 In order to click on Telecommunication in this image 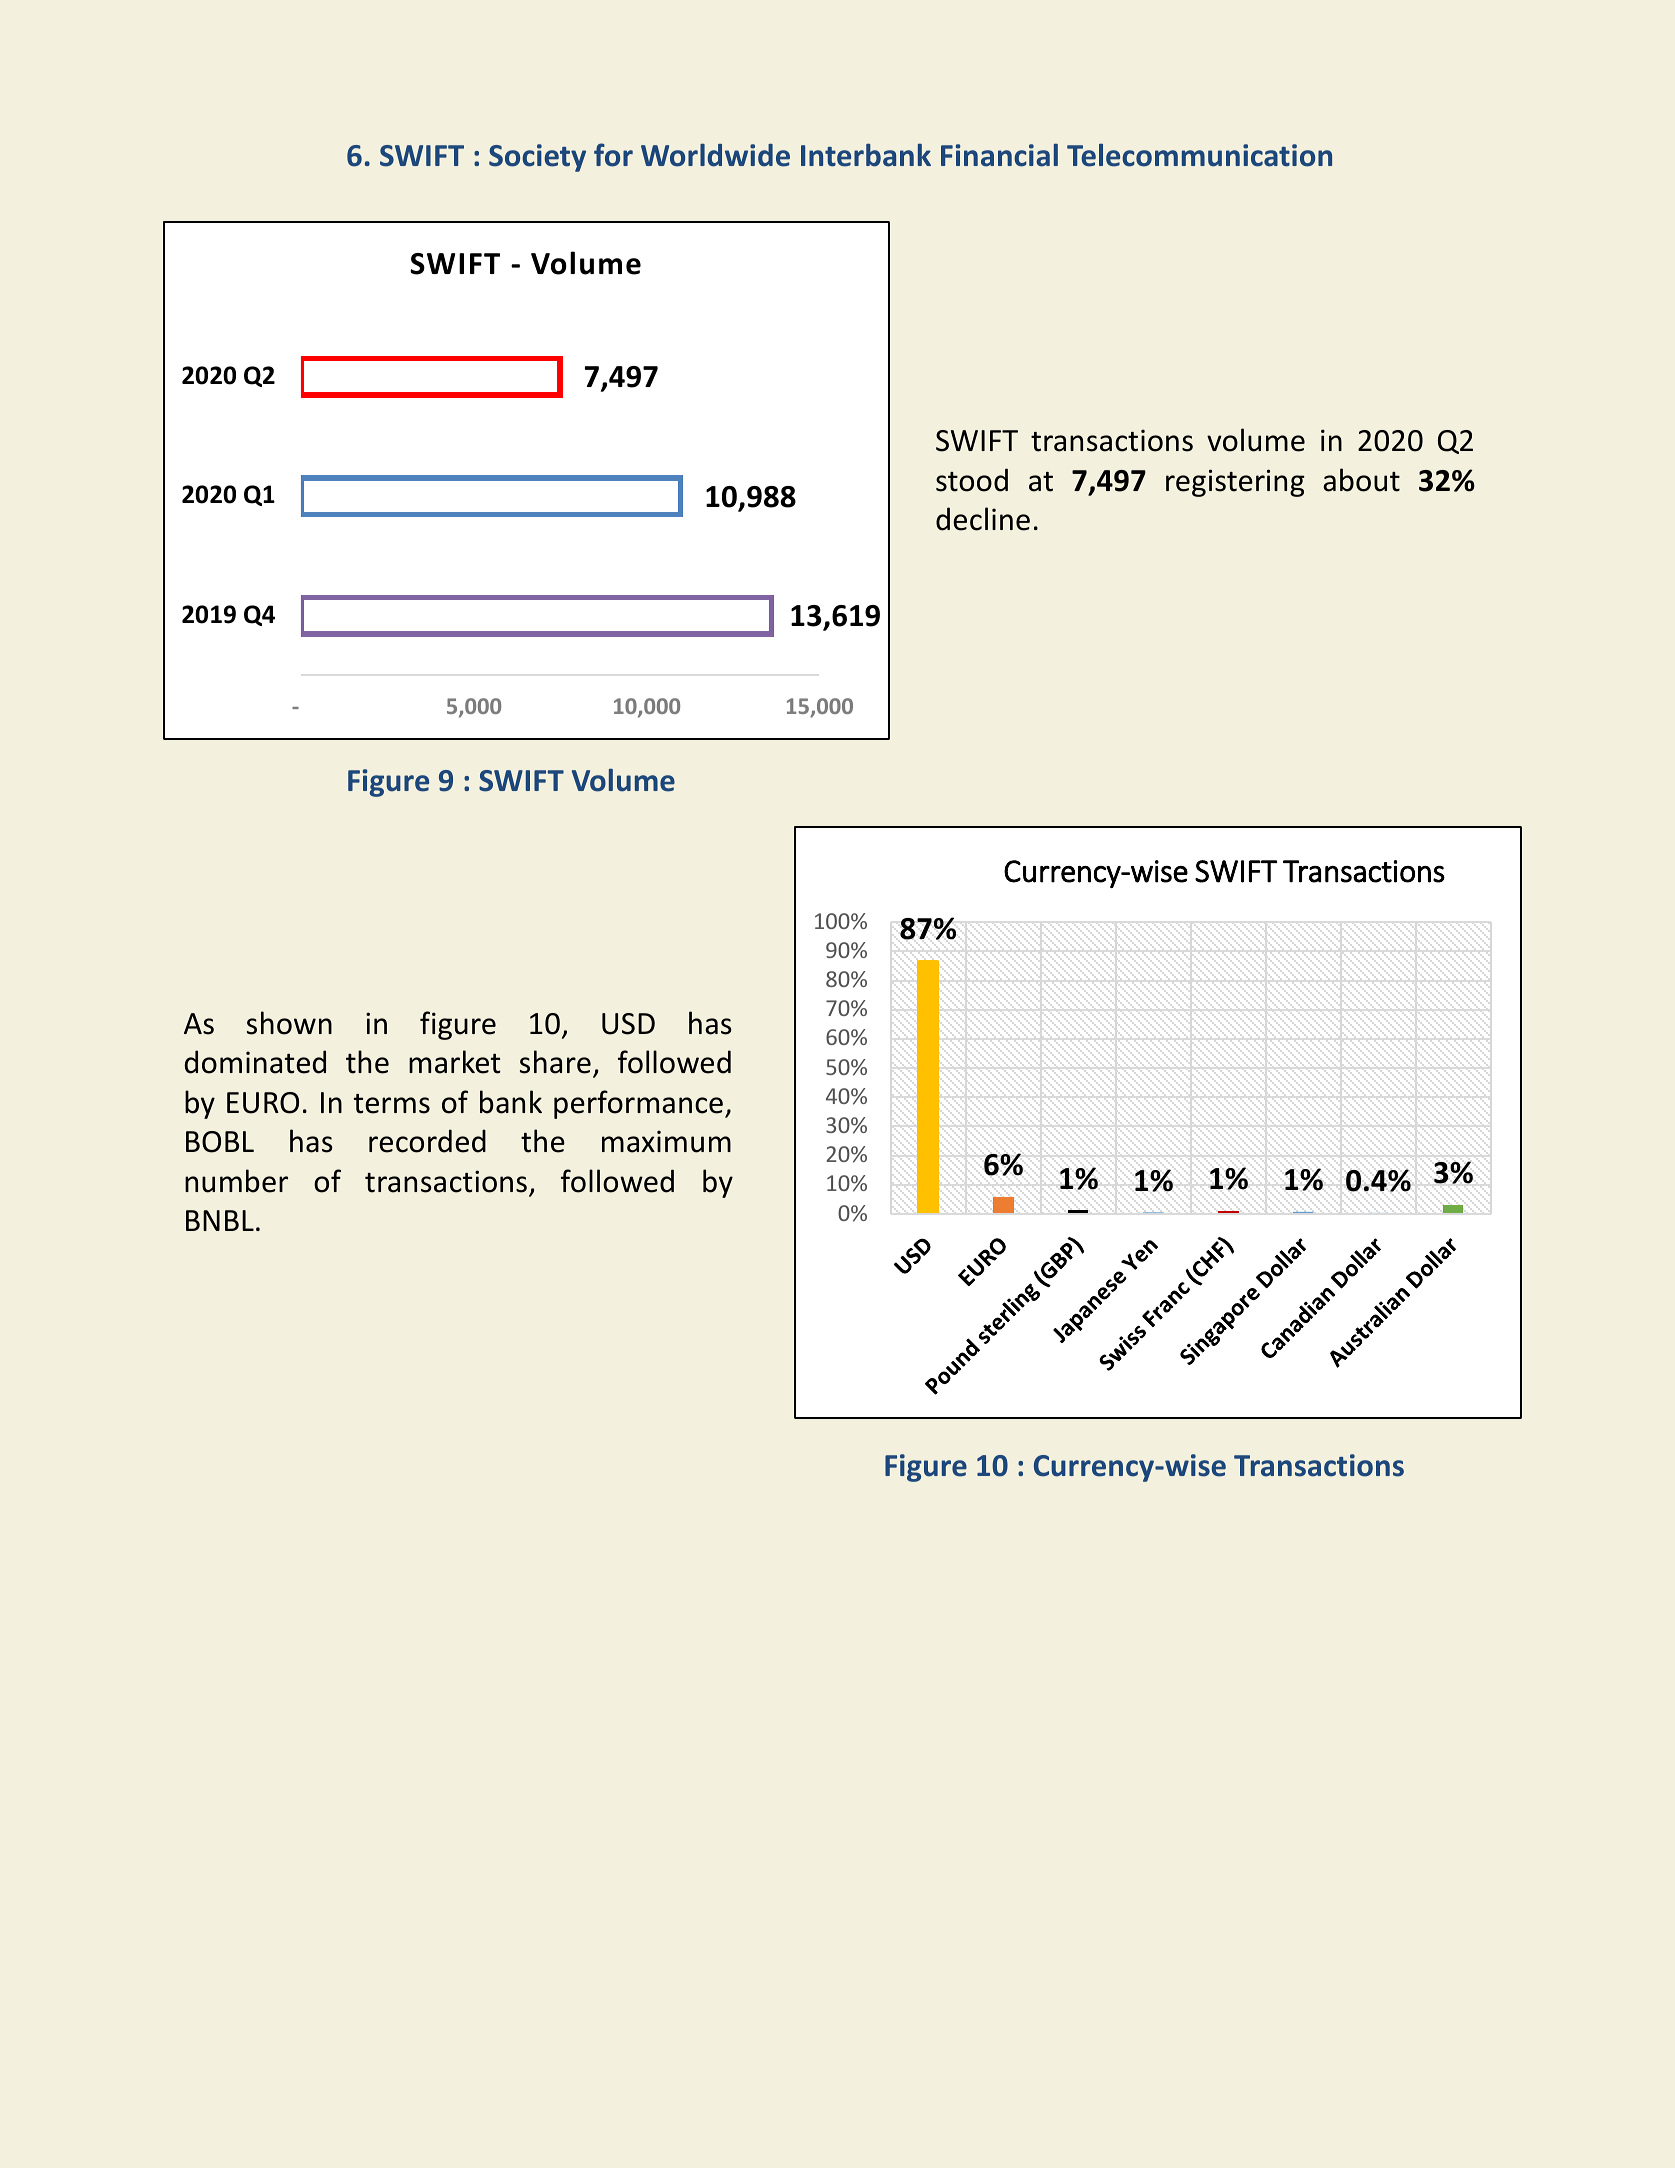, I will do `click(1199, 155)`.
